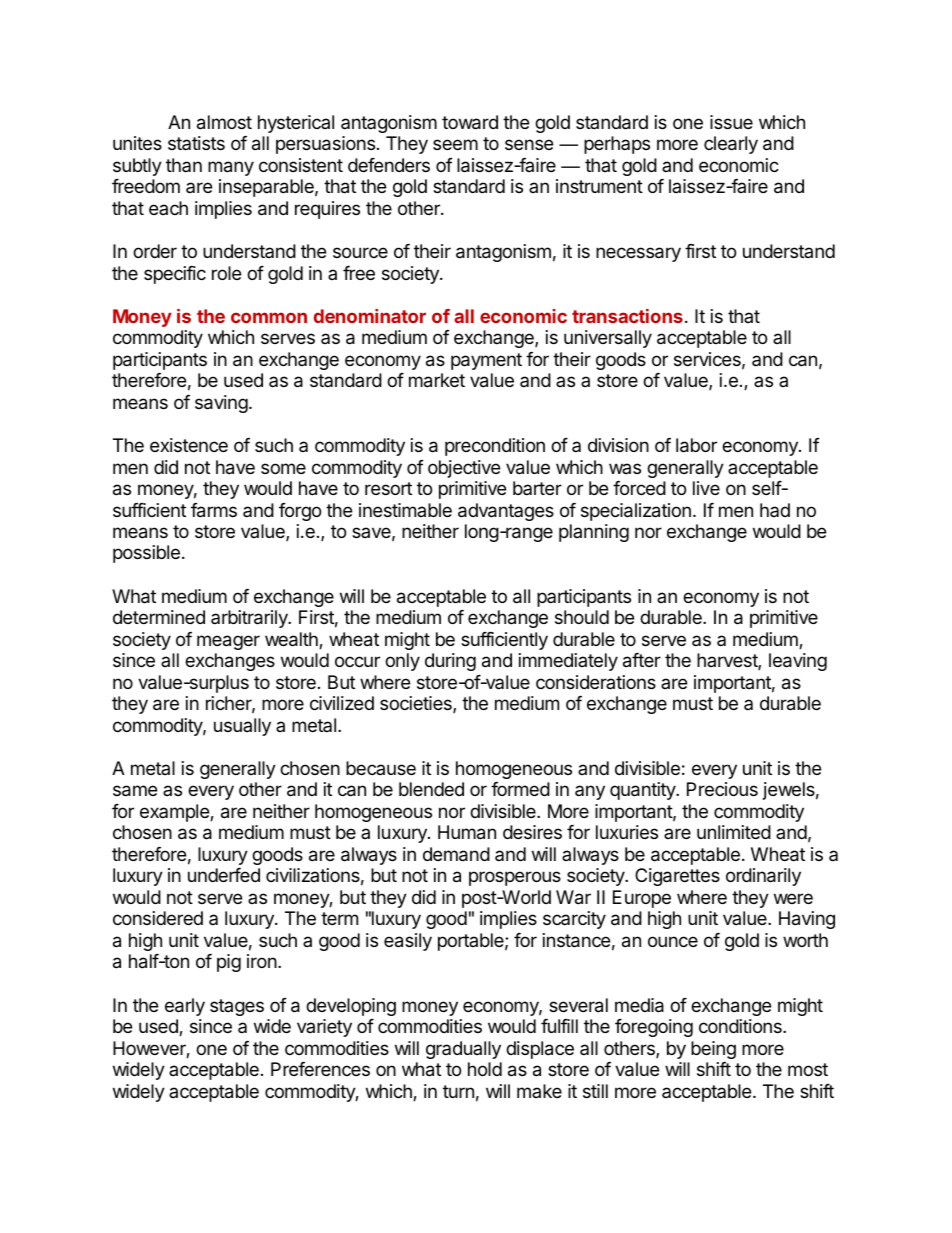 Image resolution: width=952 pixels, height=1233 pixels. I want to click on seem, so click(455, 144).
